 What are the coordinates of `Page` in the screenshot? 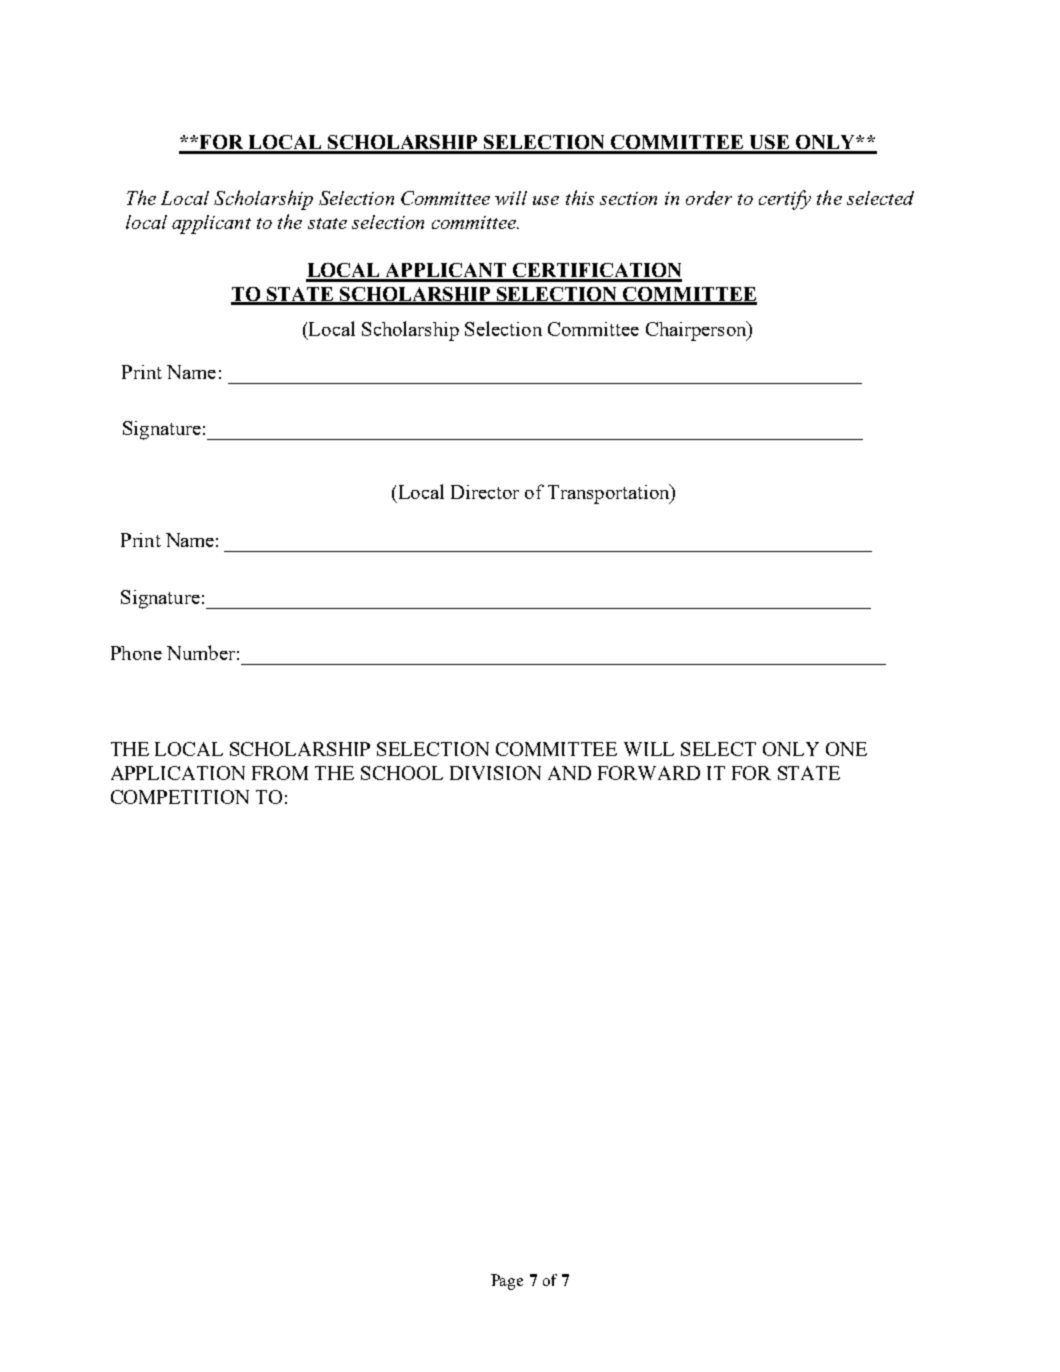 It's located at (507, 1282).
